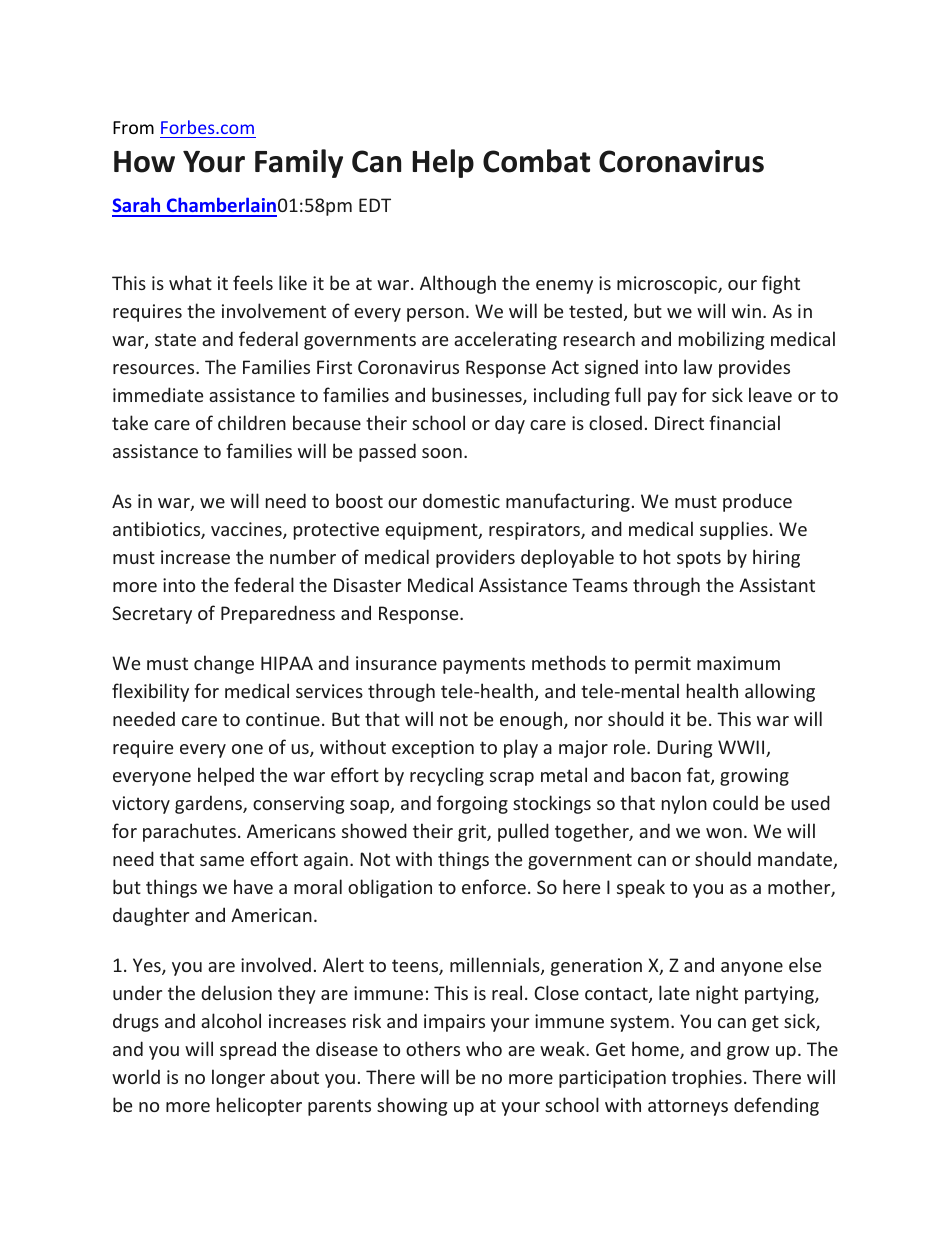 This image has width=952, height=1233. I want to click on Family, so click(299, 163).
